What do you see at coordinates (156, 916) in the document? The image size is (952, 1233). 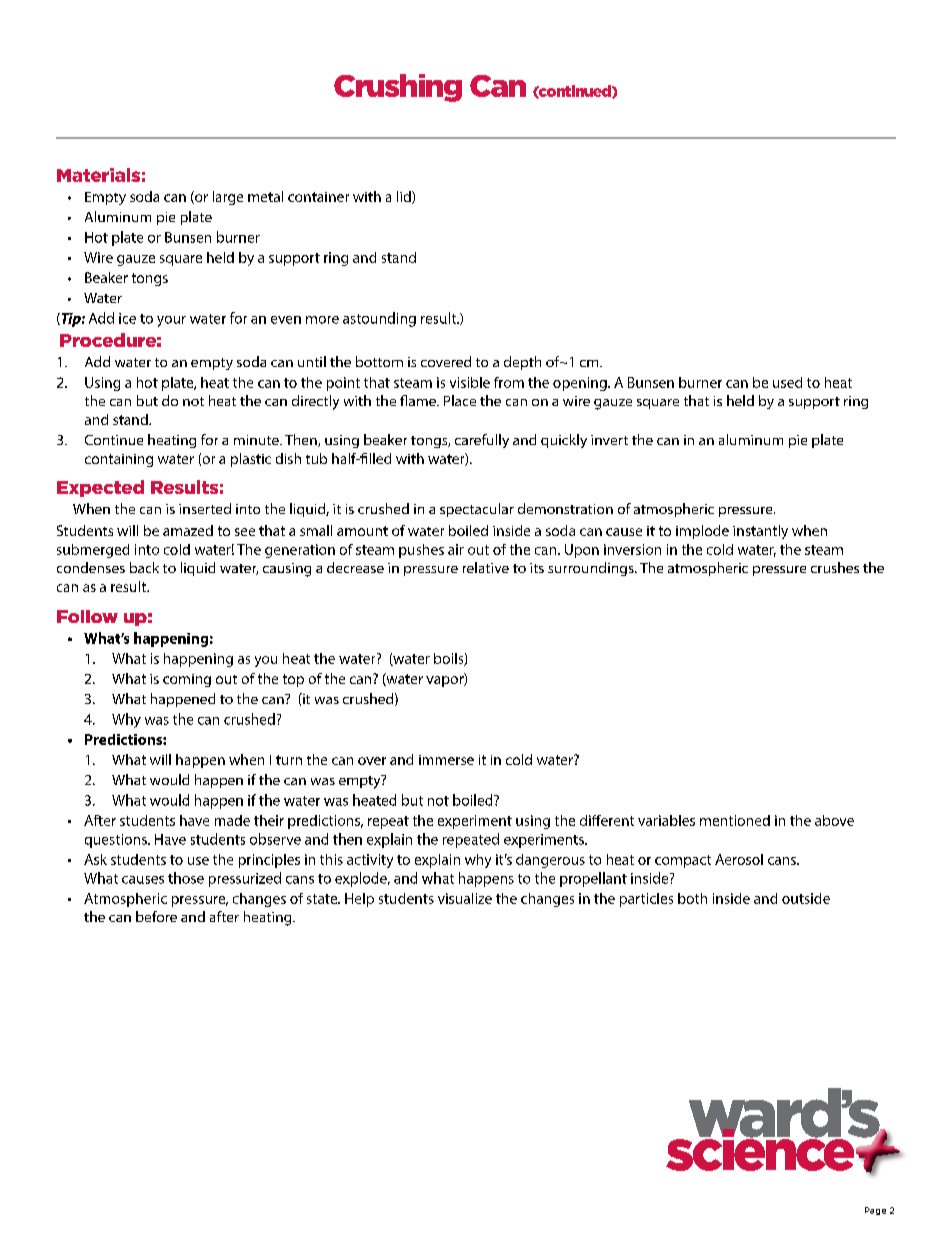 I see `before` at bounding box center [156, 916].
